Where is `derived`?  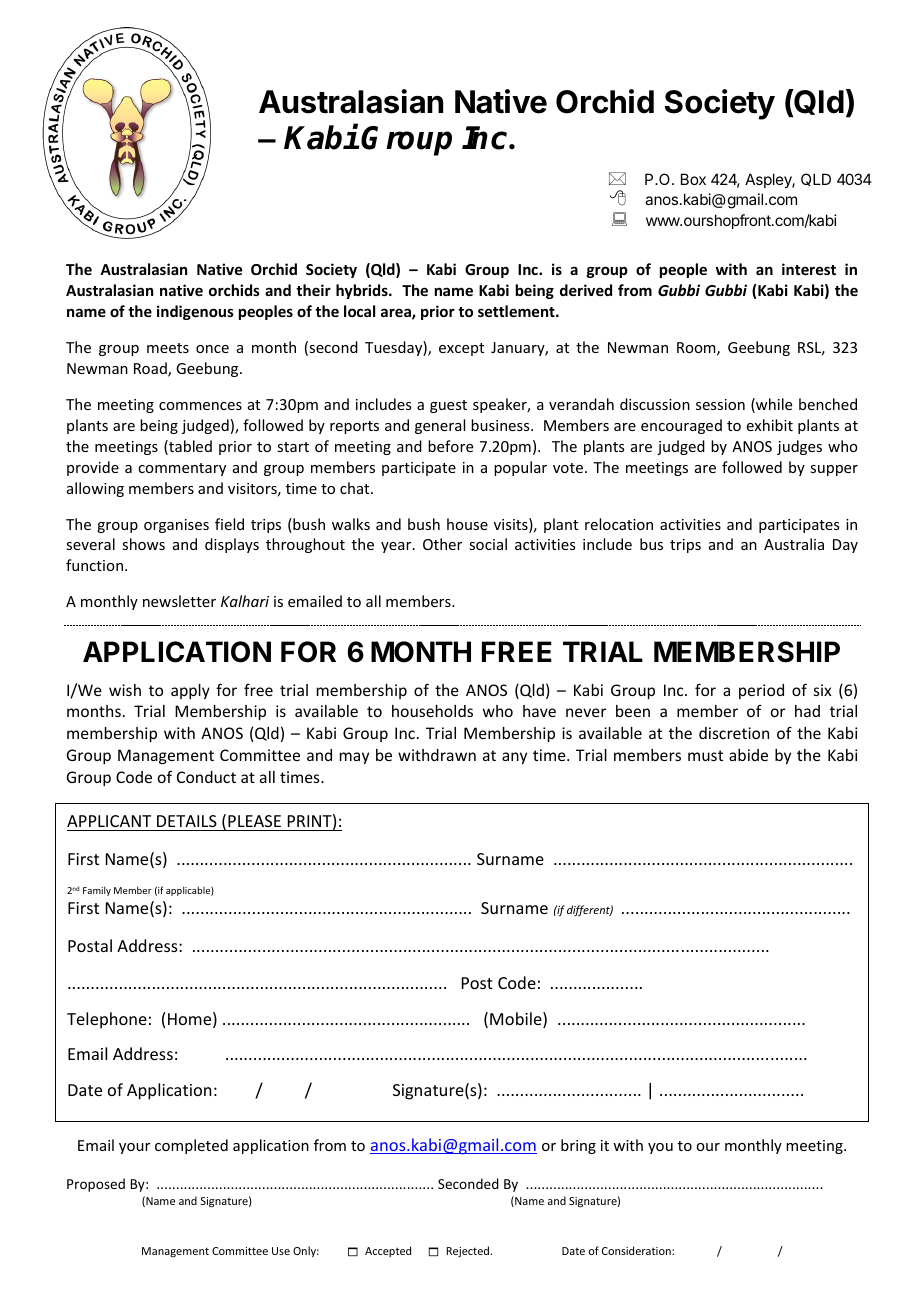
derived is located at coordinates (586, 290).
